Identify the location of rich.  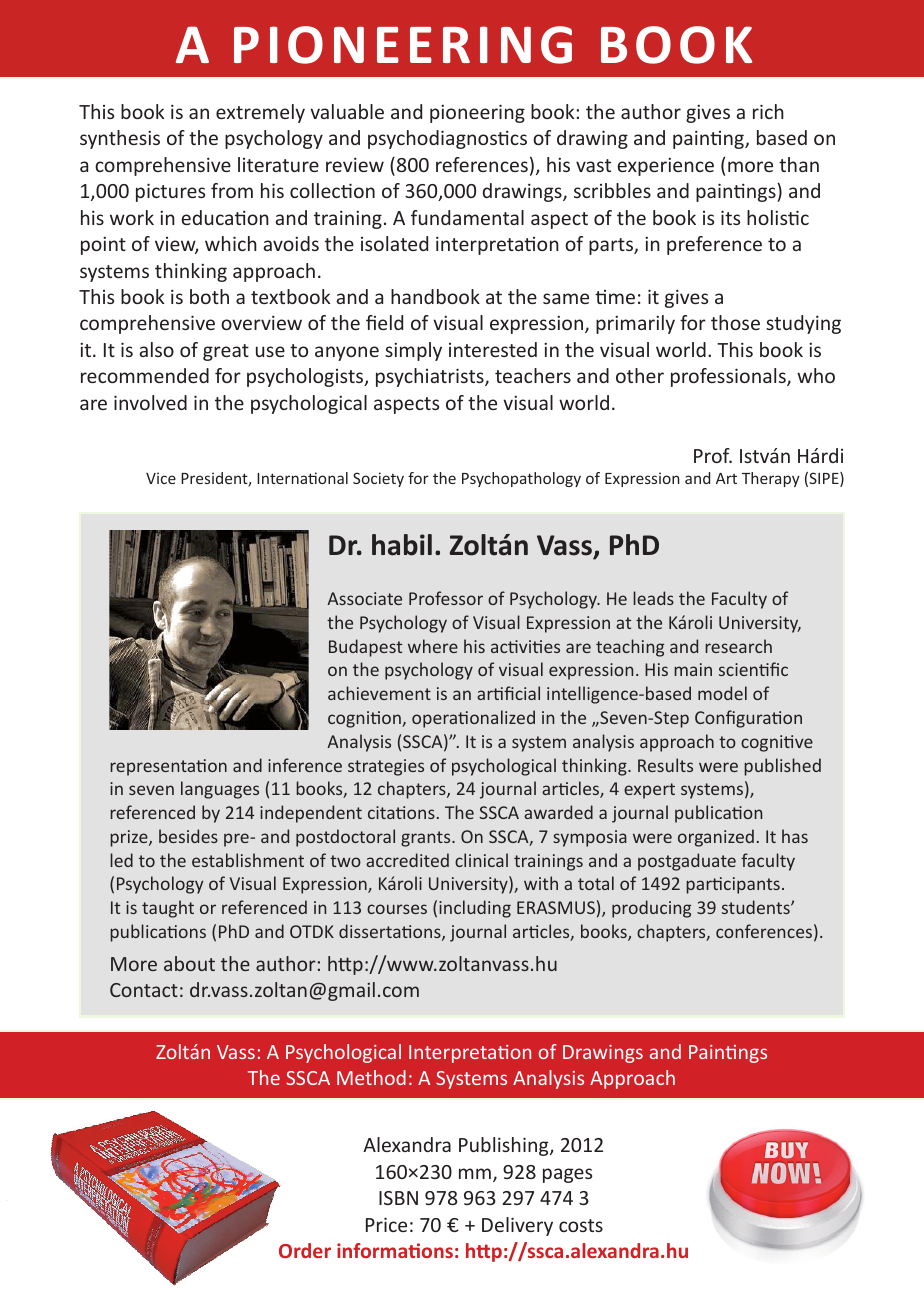
(768, 111).
